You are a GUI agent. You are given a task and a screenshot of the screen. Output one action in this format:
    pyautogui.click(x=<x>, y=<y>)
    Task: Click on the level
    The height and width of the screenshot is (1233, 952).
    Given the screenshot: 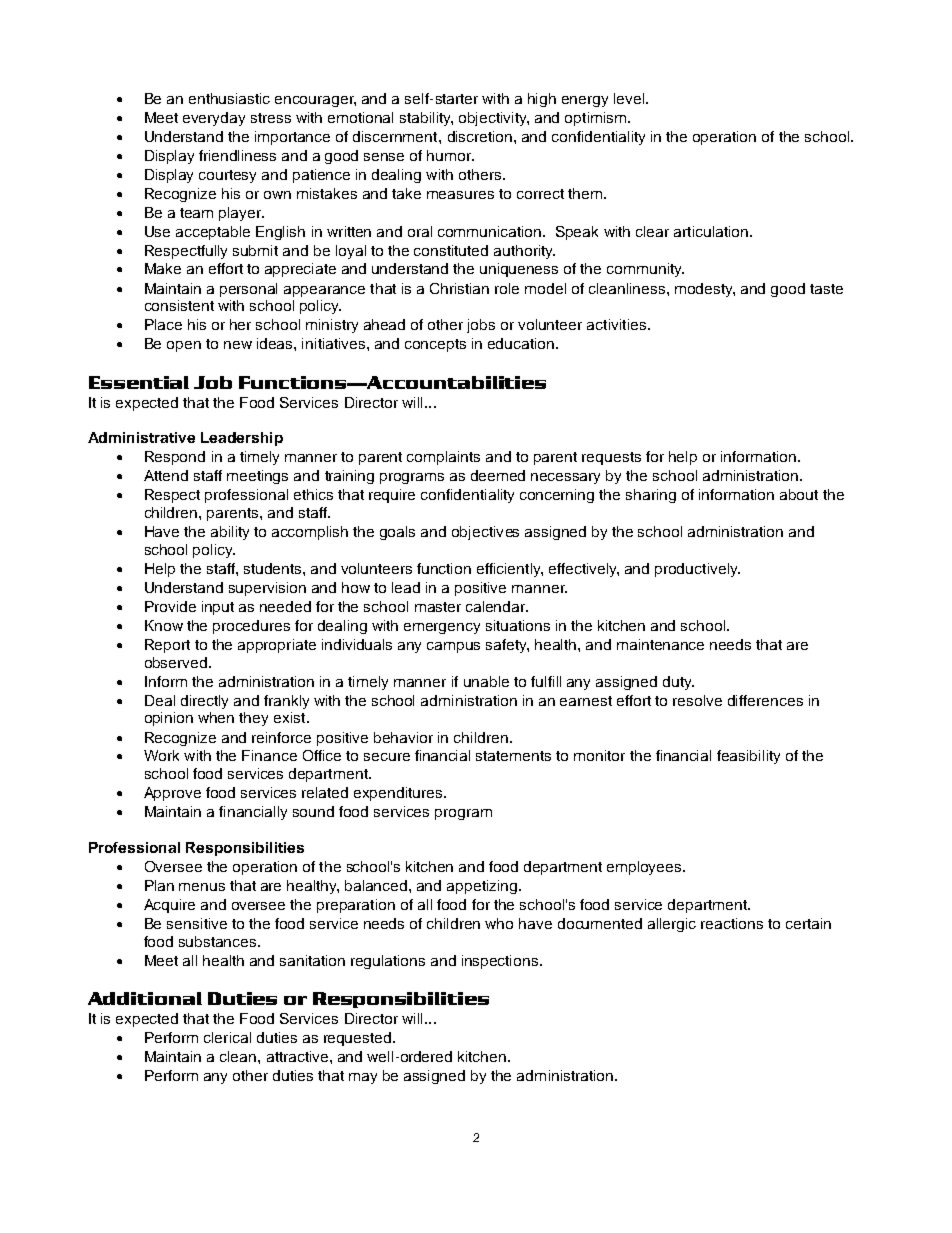 What is the action you would take?
    pyautogui.click(x=630, y=98)
